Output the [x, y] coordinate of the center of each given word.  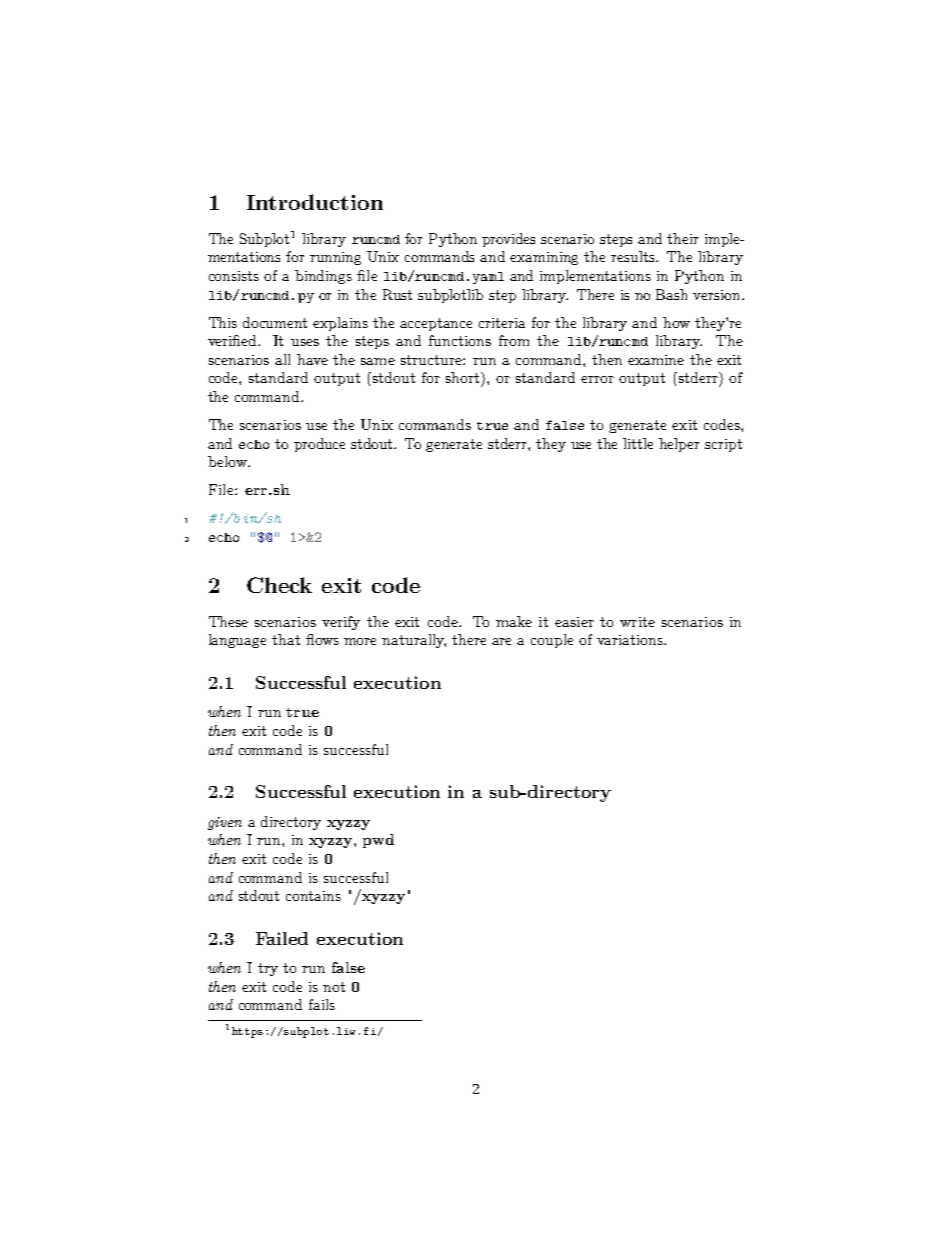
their [682, 238]
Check [279, 585]
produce [319, 445]
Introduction [315, 202]
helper [679, 445]
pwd [378, 841]
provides [508, 240]
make [514, 621]
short [464, 377]
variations [631, 640]
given [225, 823]
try [268, 969]
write [637, 622]
